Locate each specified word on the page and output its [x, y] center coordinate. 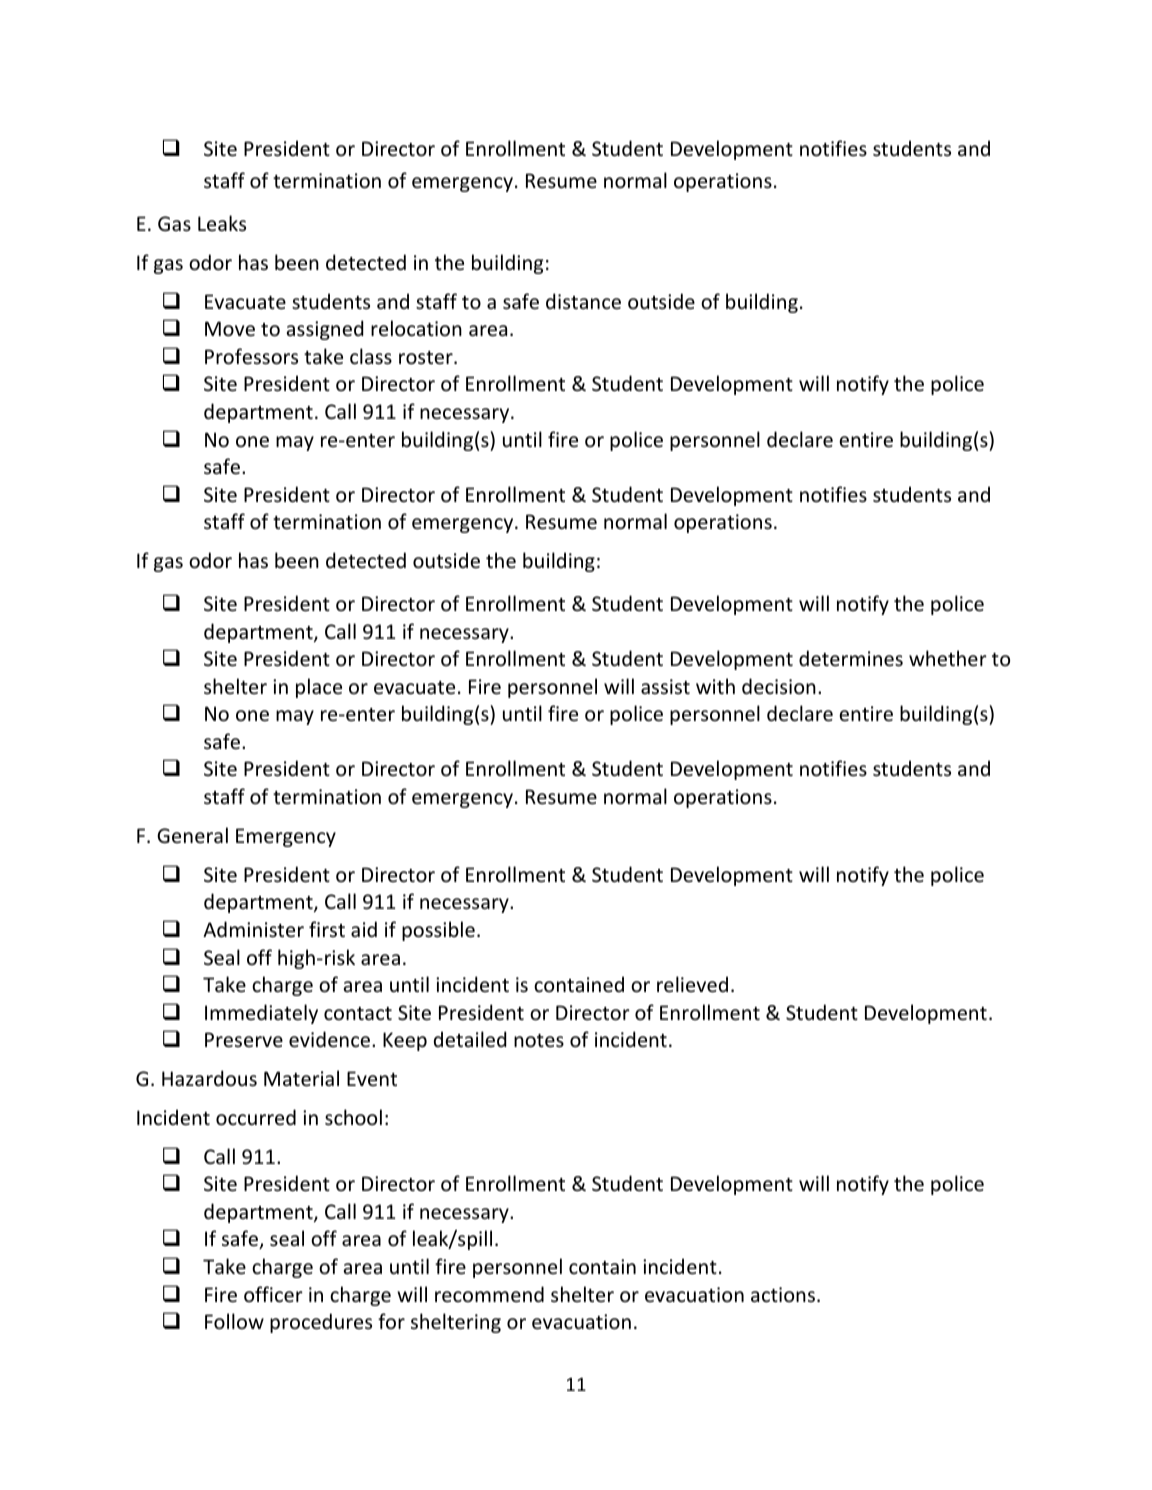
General [192, 835]
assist [665, 686]
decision [779, 686]
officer [273, 1294]
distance [583, 301]
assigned [325, 330]
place [319, 688]
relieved [692, 984]
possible [438, 931]
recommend [489, 1294]
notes [539, 1041]
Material [301, 1078]
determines [851, 658]
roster [427, 358]
